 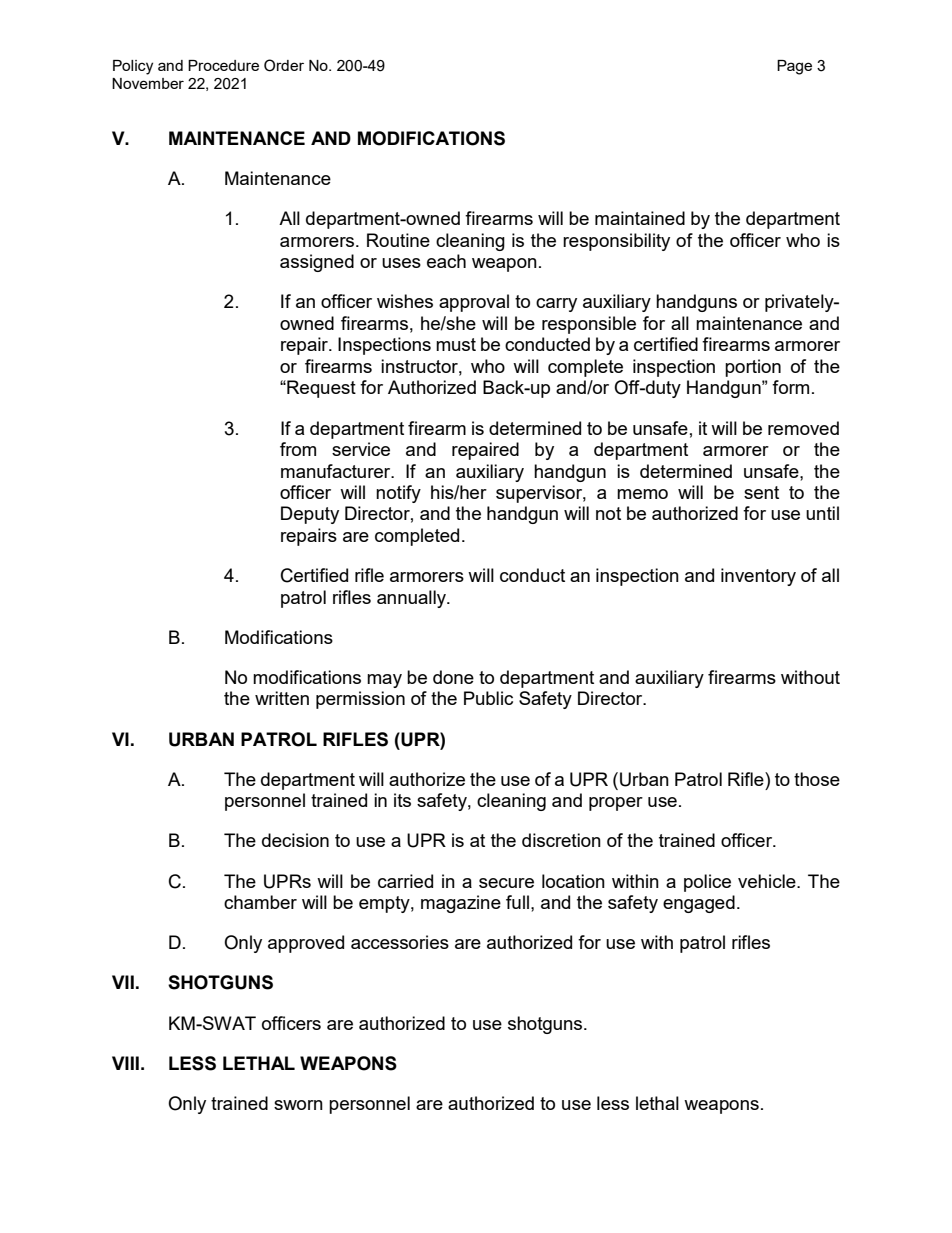 I want to click on VIII, so click(x=125, y=1063).
